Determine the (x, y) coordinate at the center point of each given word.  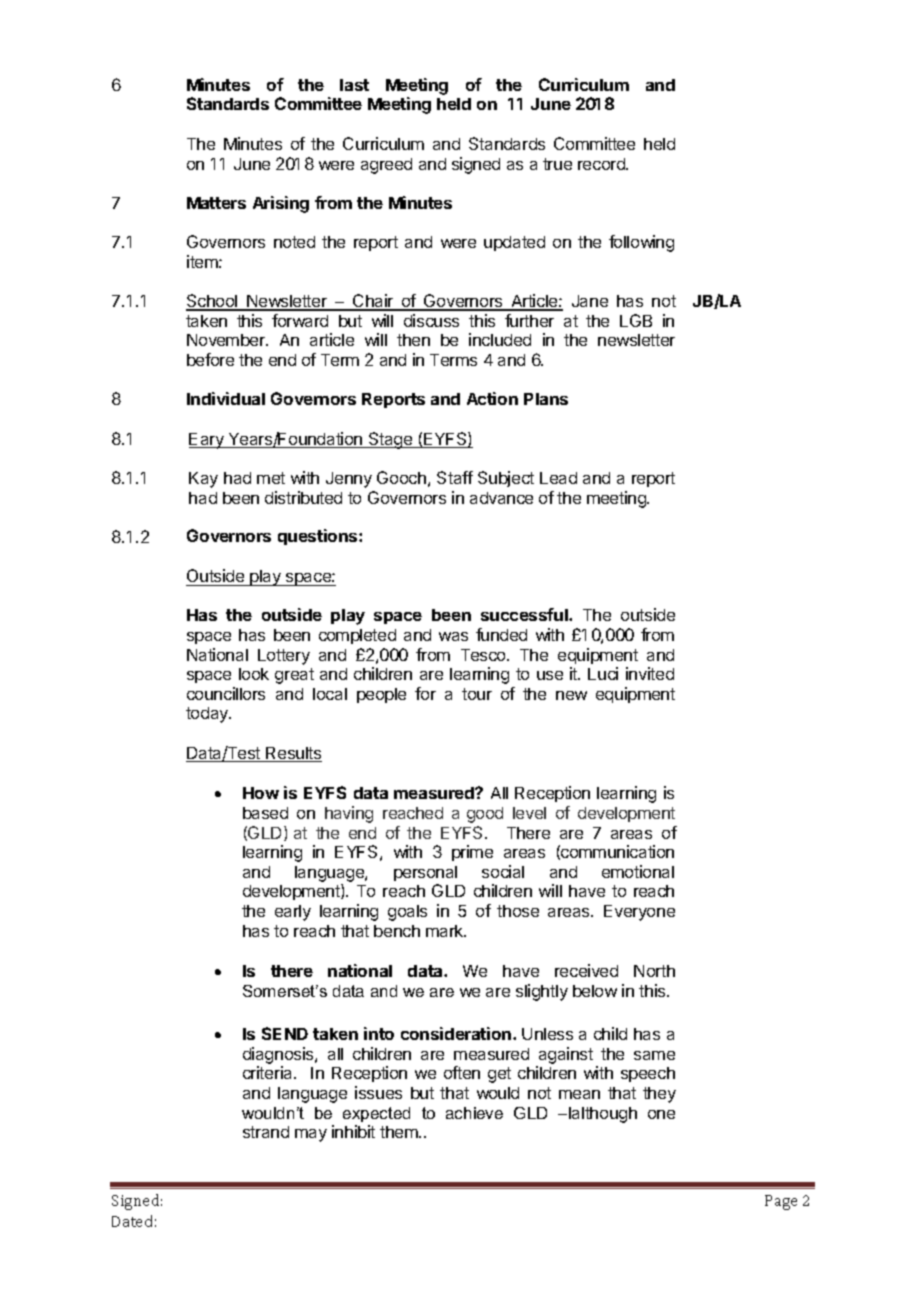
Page (781, 1202)
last (354, 85)
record (602, 164)
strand (266, 1132)
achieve (474, 1113)
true (557, 164)
